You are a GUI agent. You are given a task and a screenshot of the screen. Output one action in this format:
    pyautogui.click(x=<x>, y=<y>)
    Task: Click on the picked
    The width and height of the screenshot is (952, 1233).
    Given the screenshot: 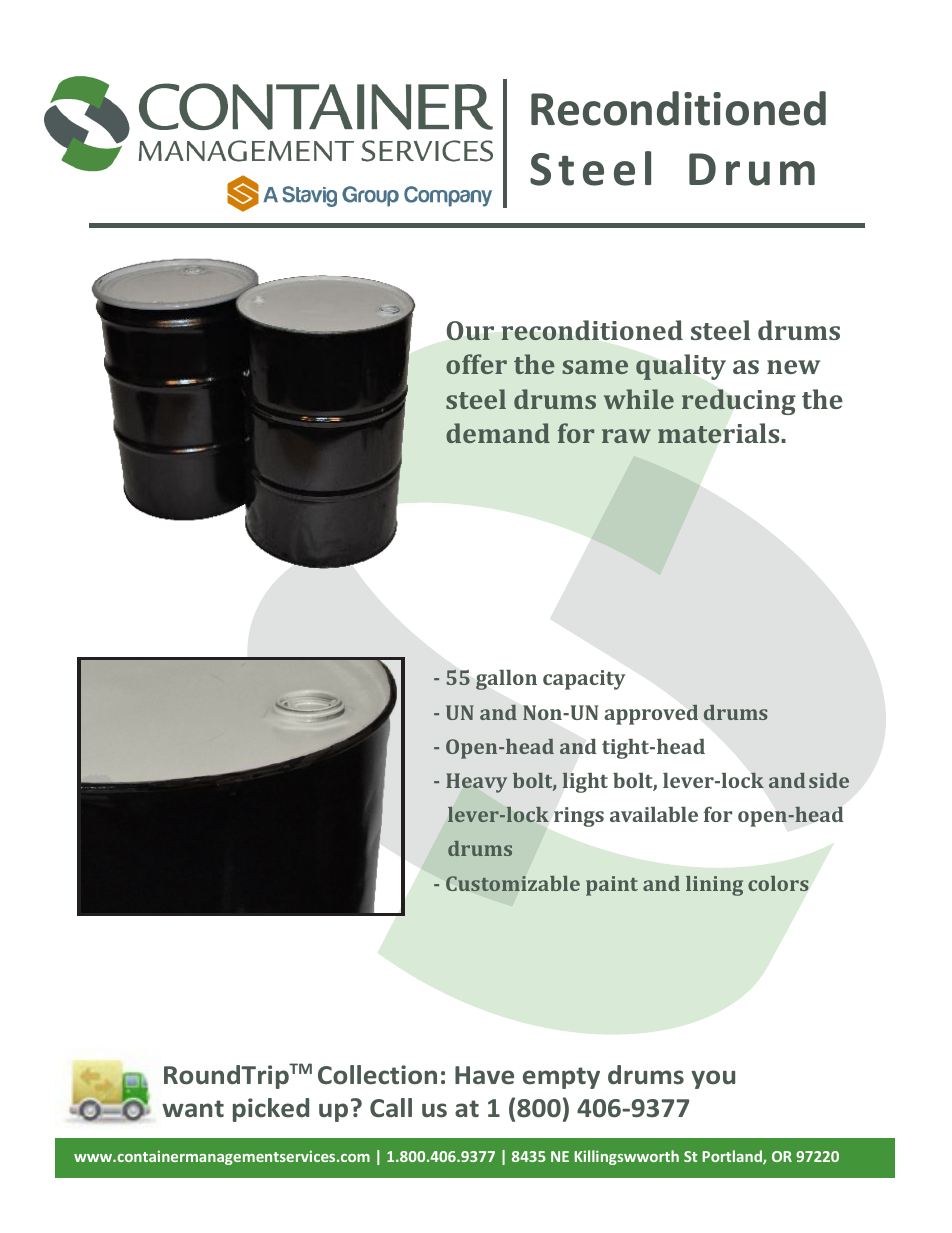 What is the action you would take?
    pyautogui.click(x=271, y=1110)
